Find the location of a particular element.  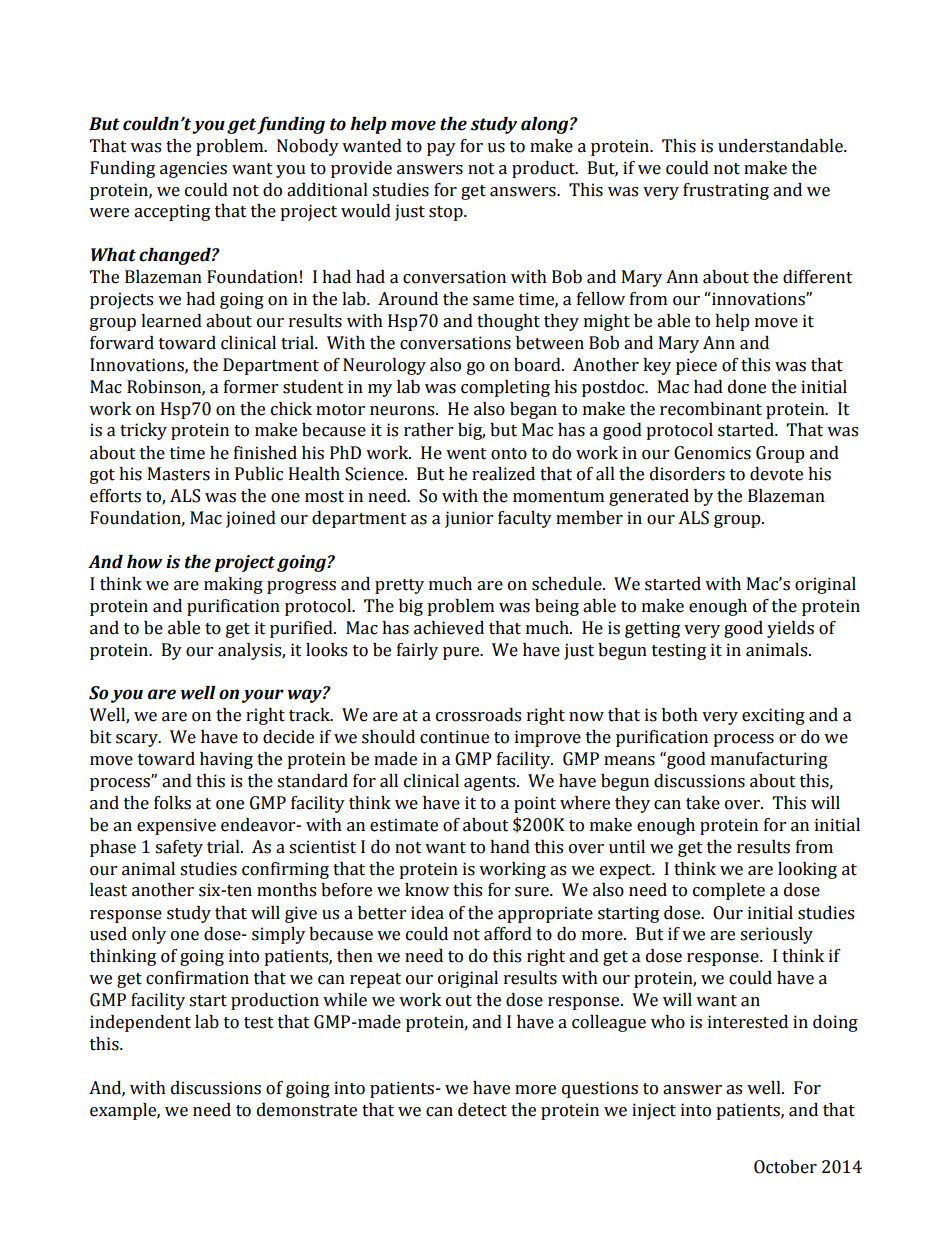

junior is located at coordinates (469, 519).
